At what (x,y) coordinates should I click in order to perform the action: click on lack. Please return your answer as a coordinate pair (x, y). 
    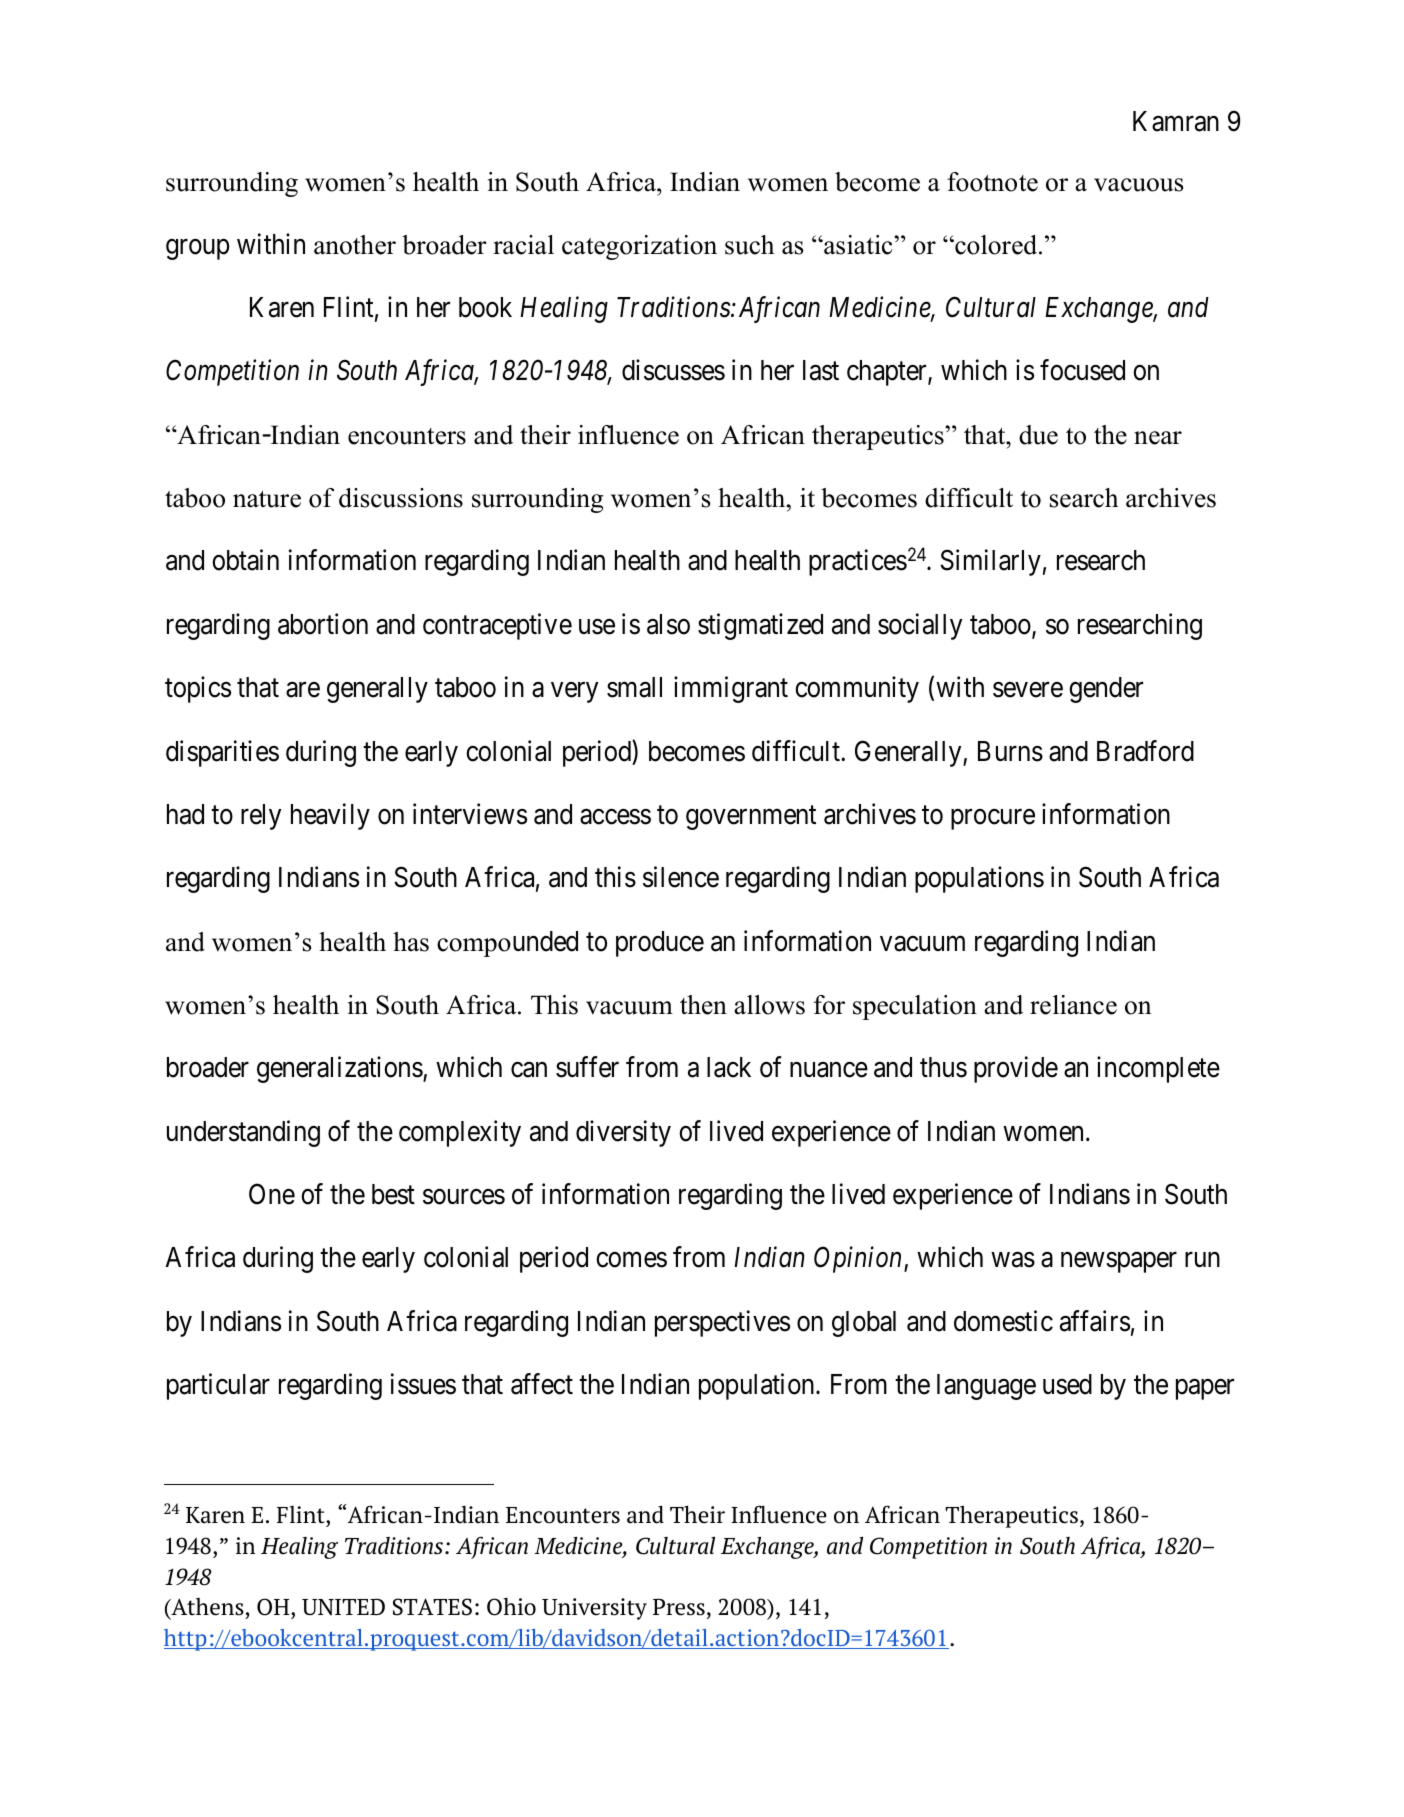
    Looking at the image, I should click on (729, 1067).
